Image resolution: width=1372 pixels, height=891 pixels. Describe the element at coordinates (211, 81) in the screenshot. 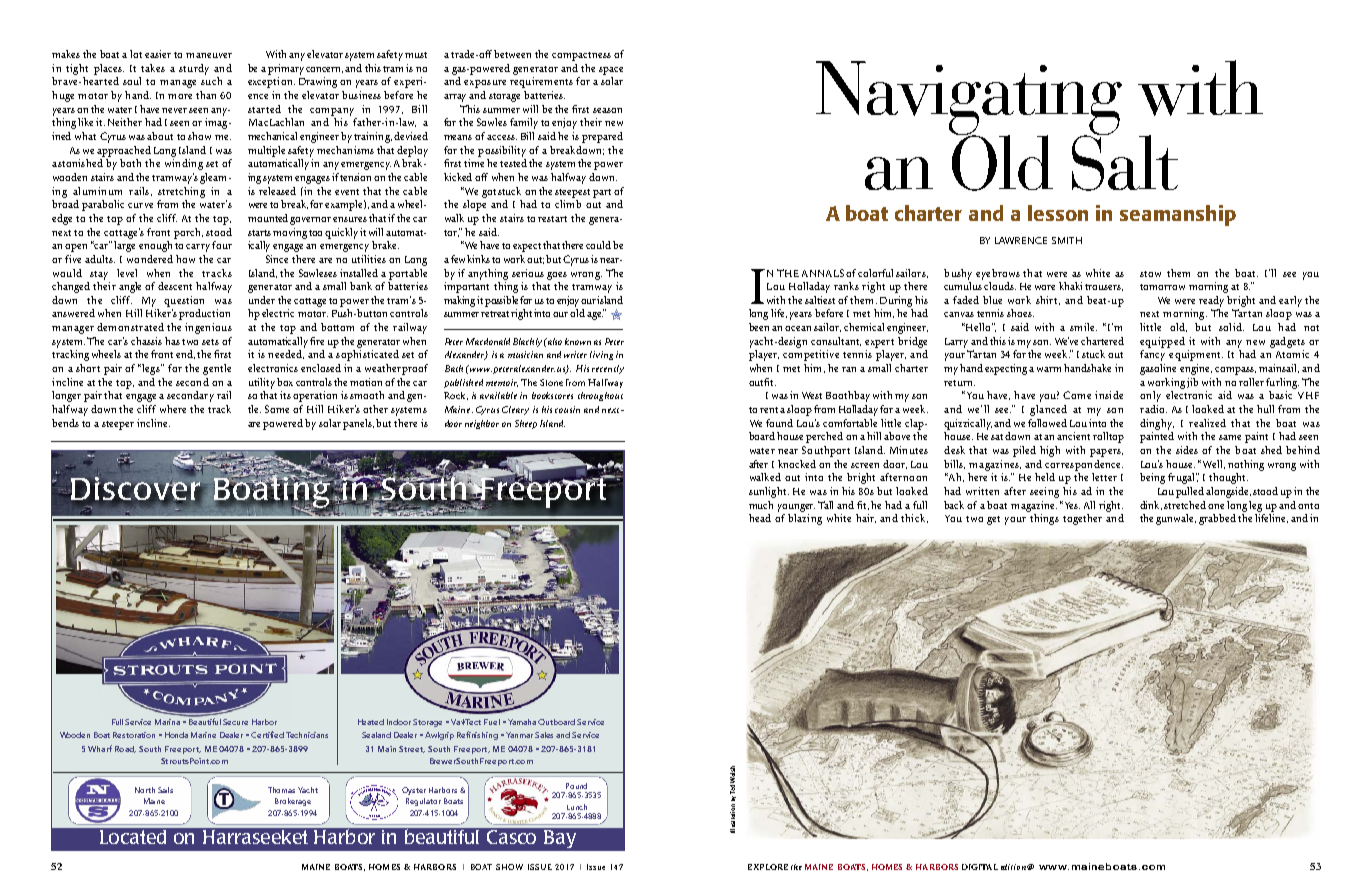

I see `such` at that location.
